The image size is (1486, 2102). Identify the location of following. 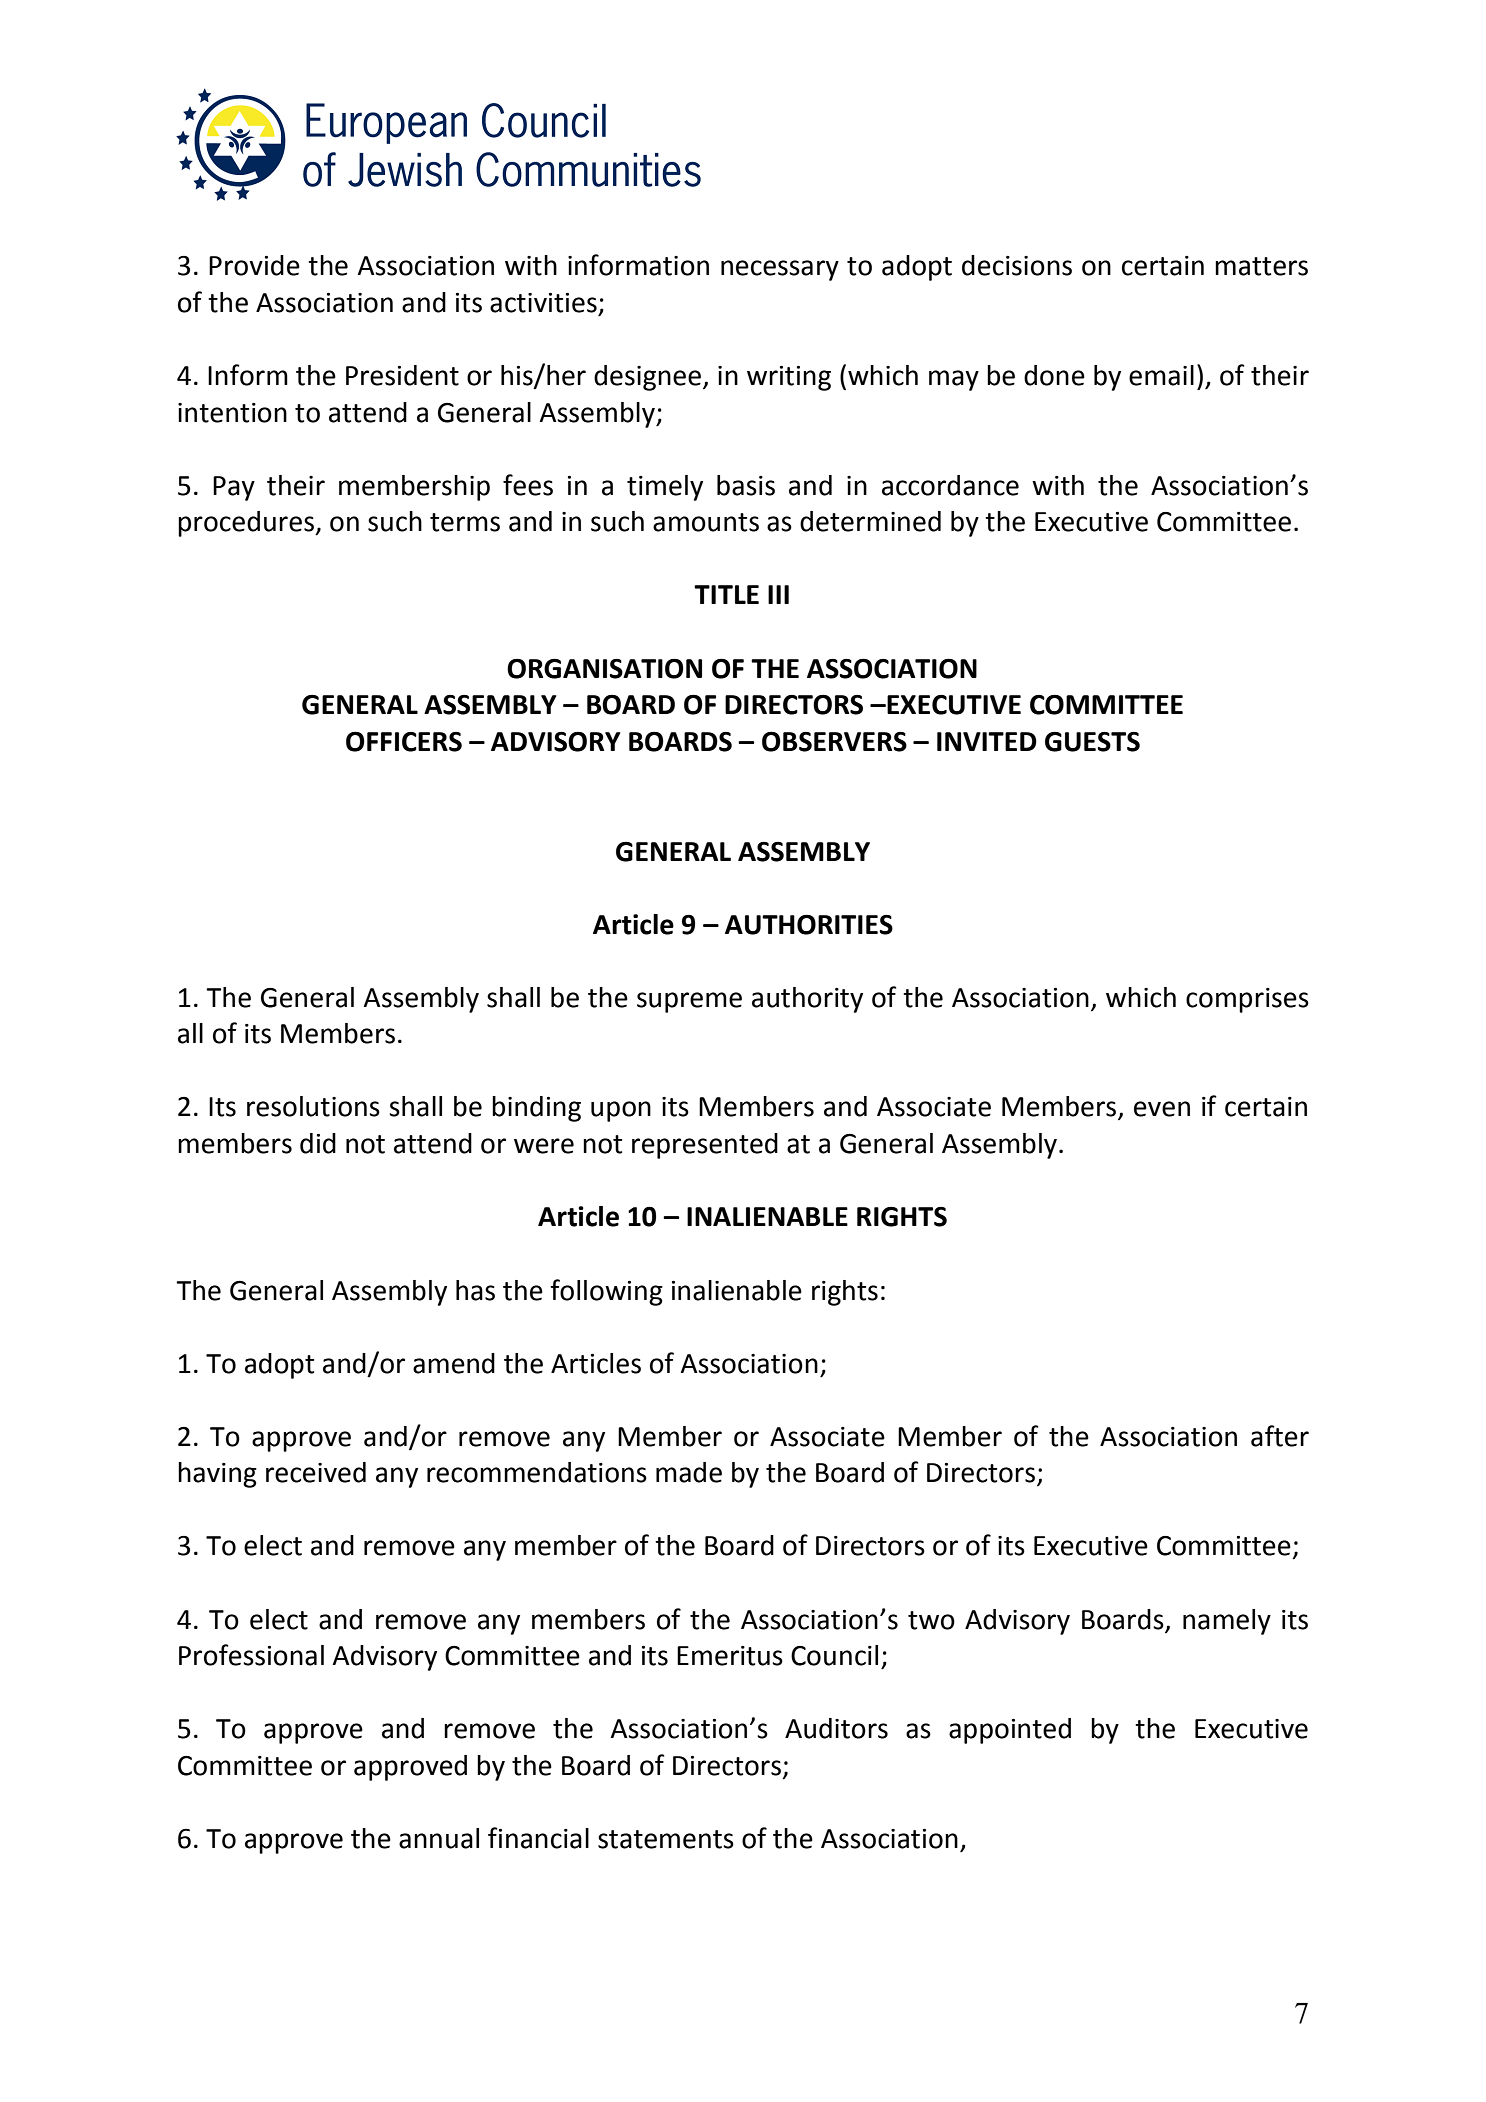
(606, 1292).
